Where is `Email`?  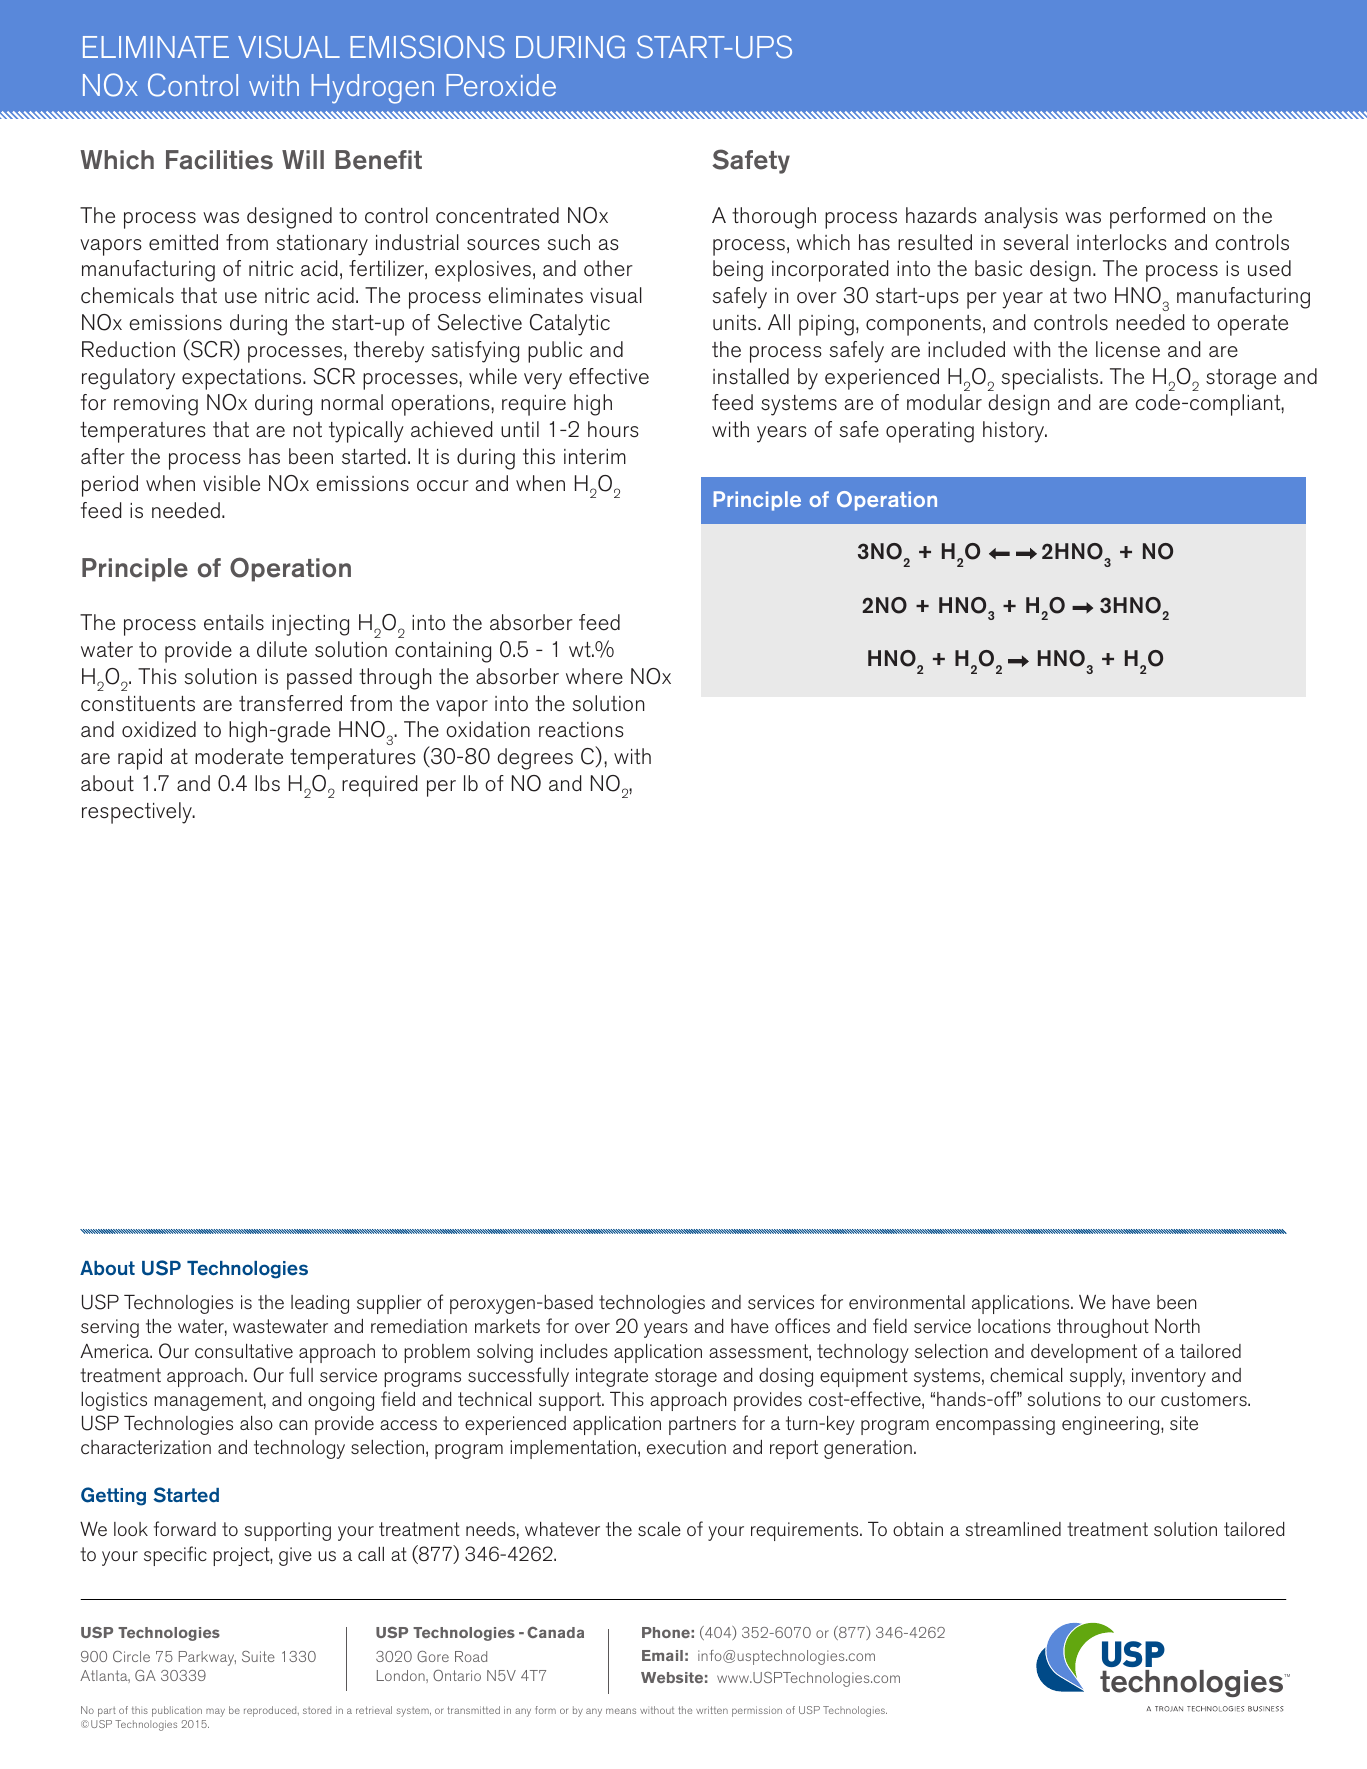
Email is located at coordinates (662, 1655).
